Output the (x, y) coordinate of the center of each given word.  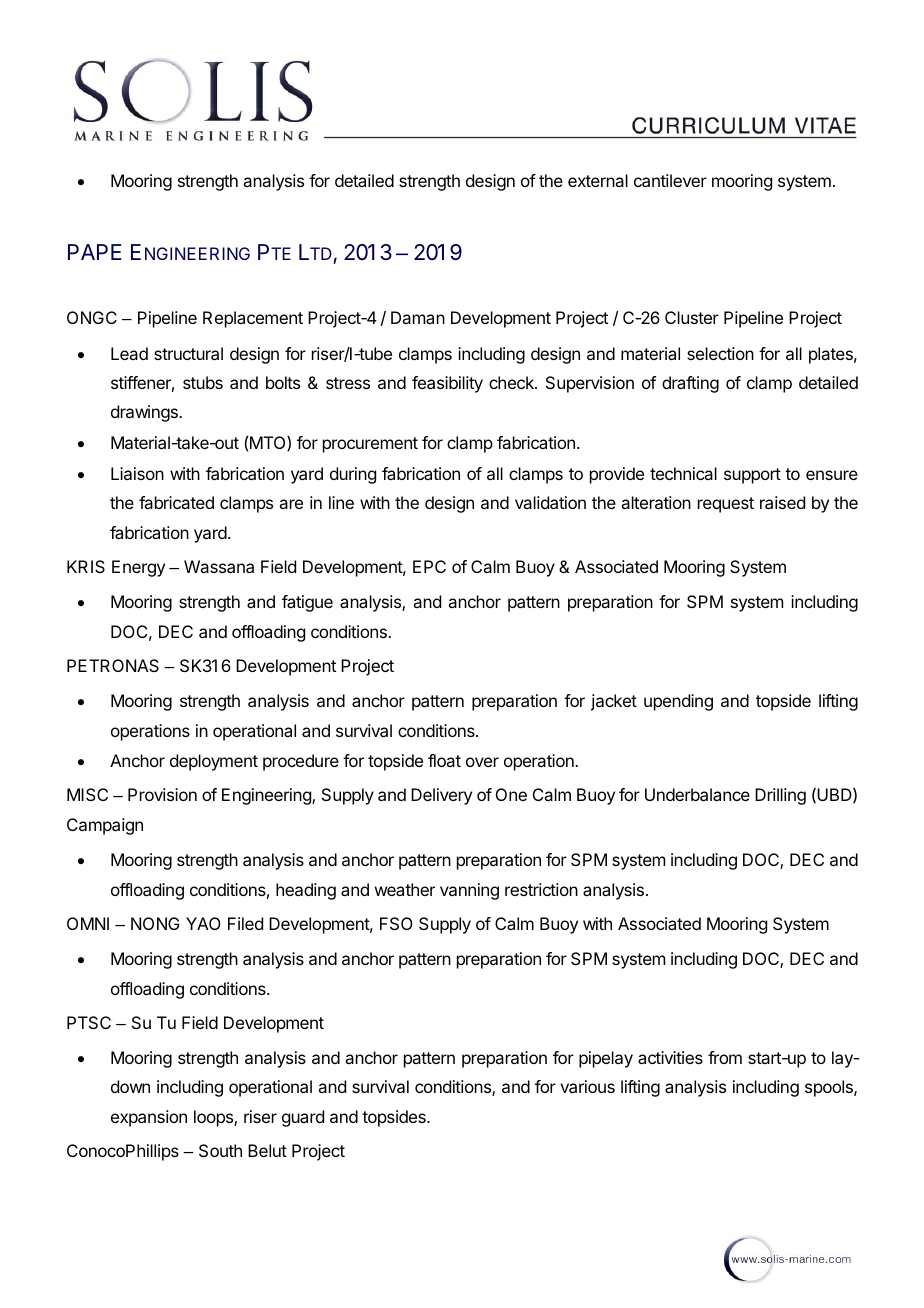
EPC (429, 566)
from (725, 1057)
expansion (149, 1118)
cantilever (670, 180)
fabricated (176, 502)
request (726, 505)
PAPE (94, 252)
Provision (162, 794)
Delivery (441, 796)
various (587, 1086)
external (598, 180)
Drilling (780, 796)
